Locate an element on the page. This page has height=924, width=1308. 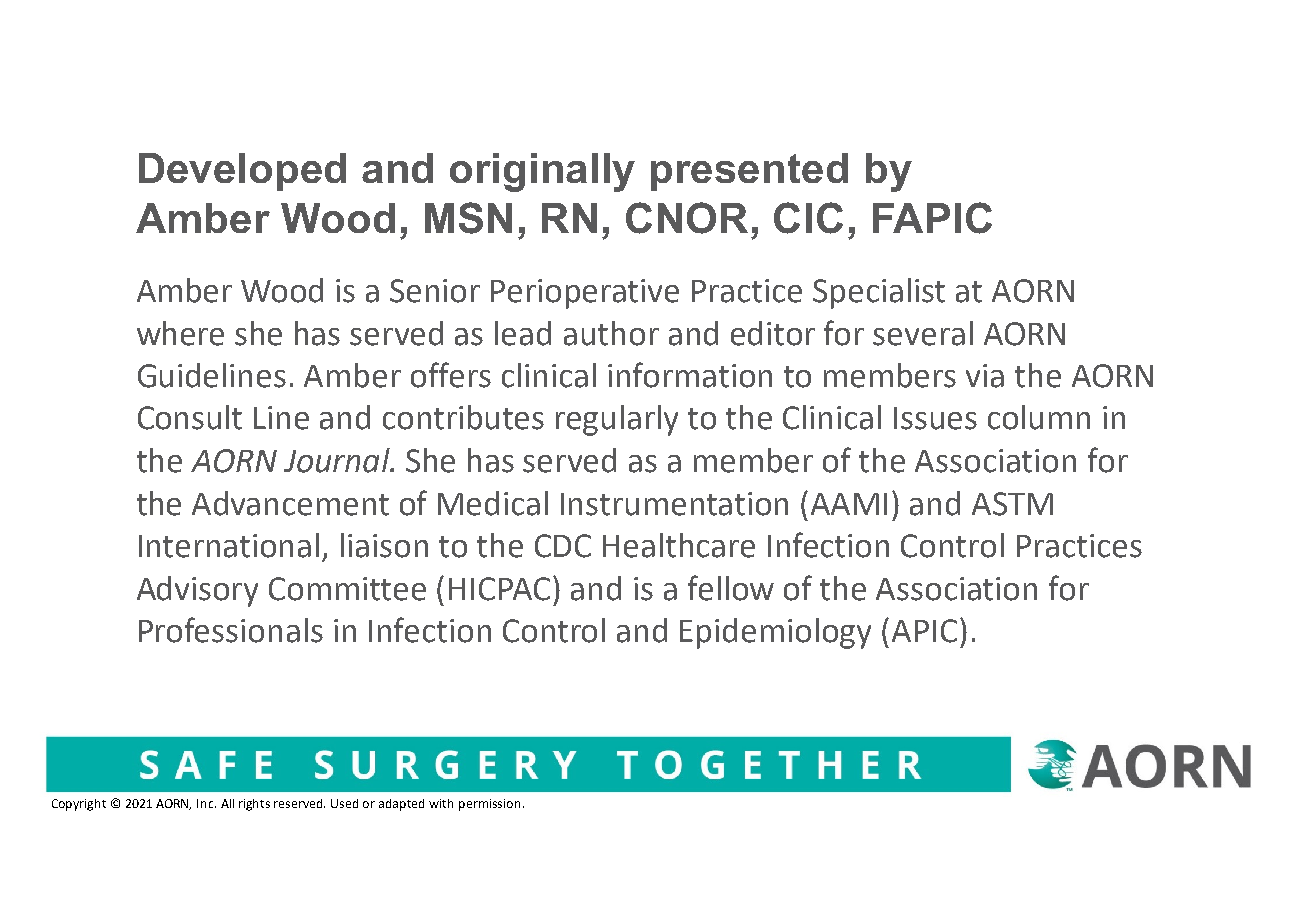
Medical is located at coordinates (493, 503).
